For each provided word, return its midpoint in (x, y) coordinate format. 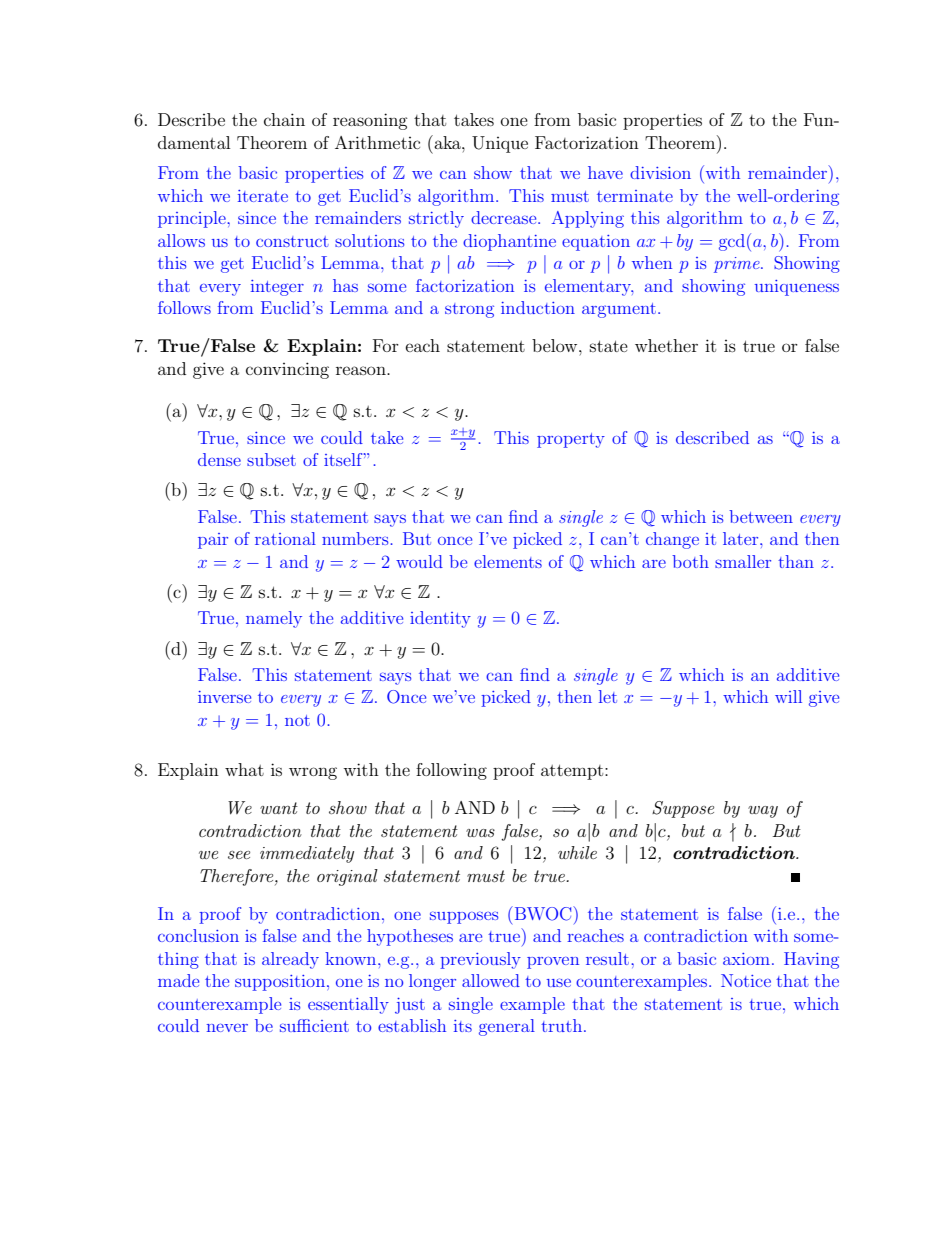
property (571, 440)
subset (271, 459)
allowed (491, 980)
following (451, 771)
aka (447, 142)
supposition (280, 983)
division (660, 172)
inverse (224, 697)
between (761, 516)
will (788, 696)
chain (284, 119)
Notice (746, 980)
